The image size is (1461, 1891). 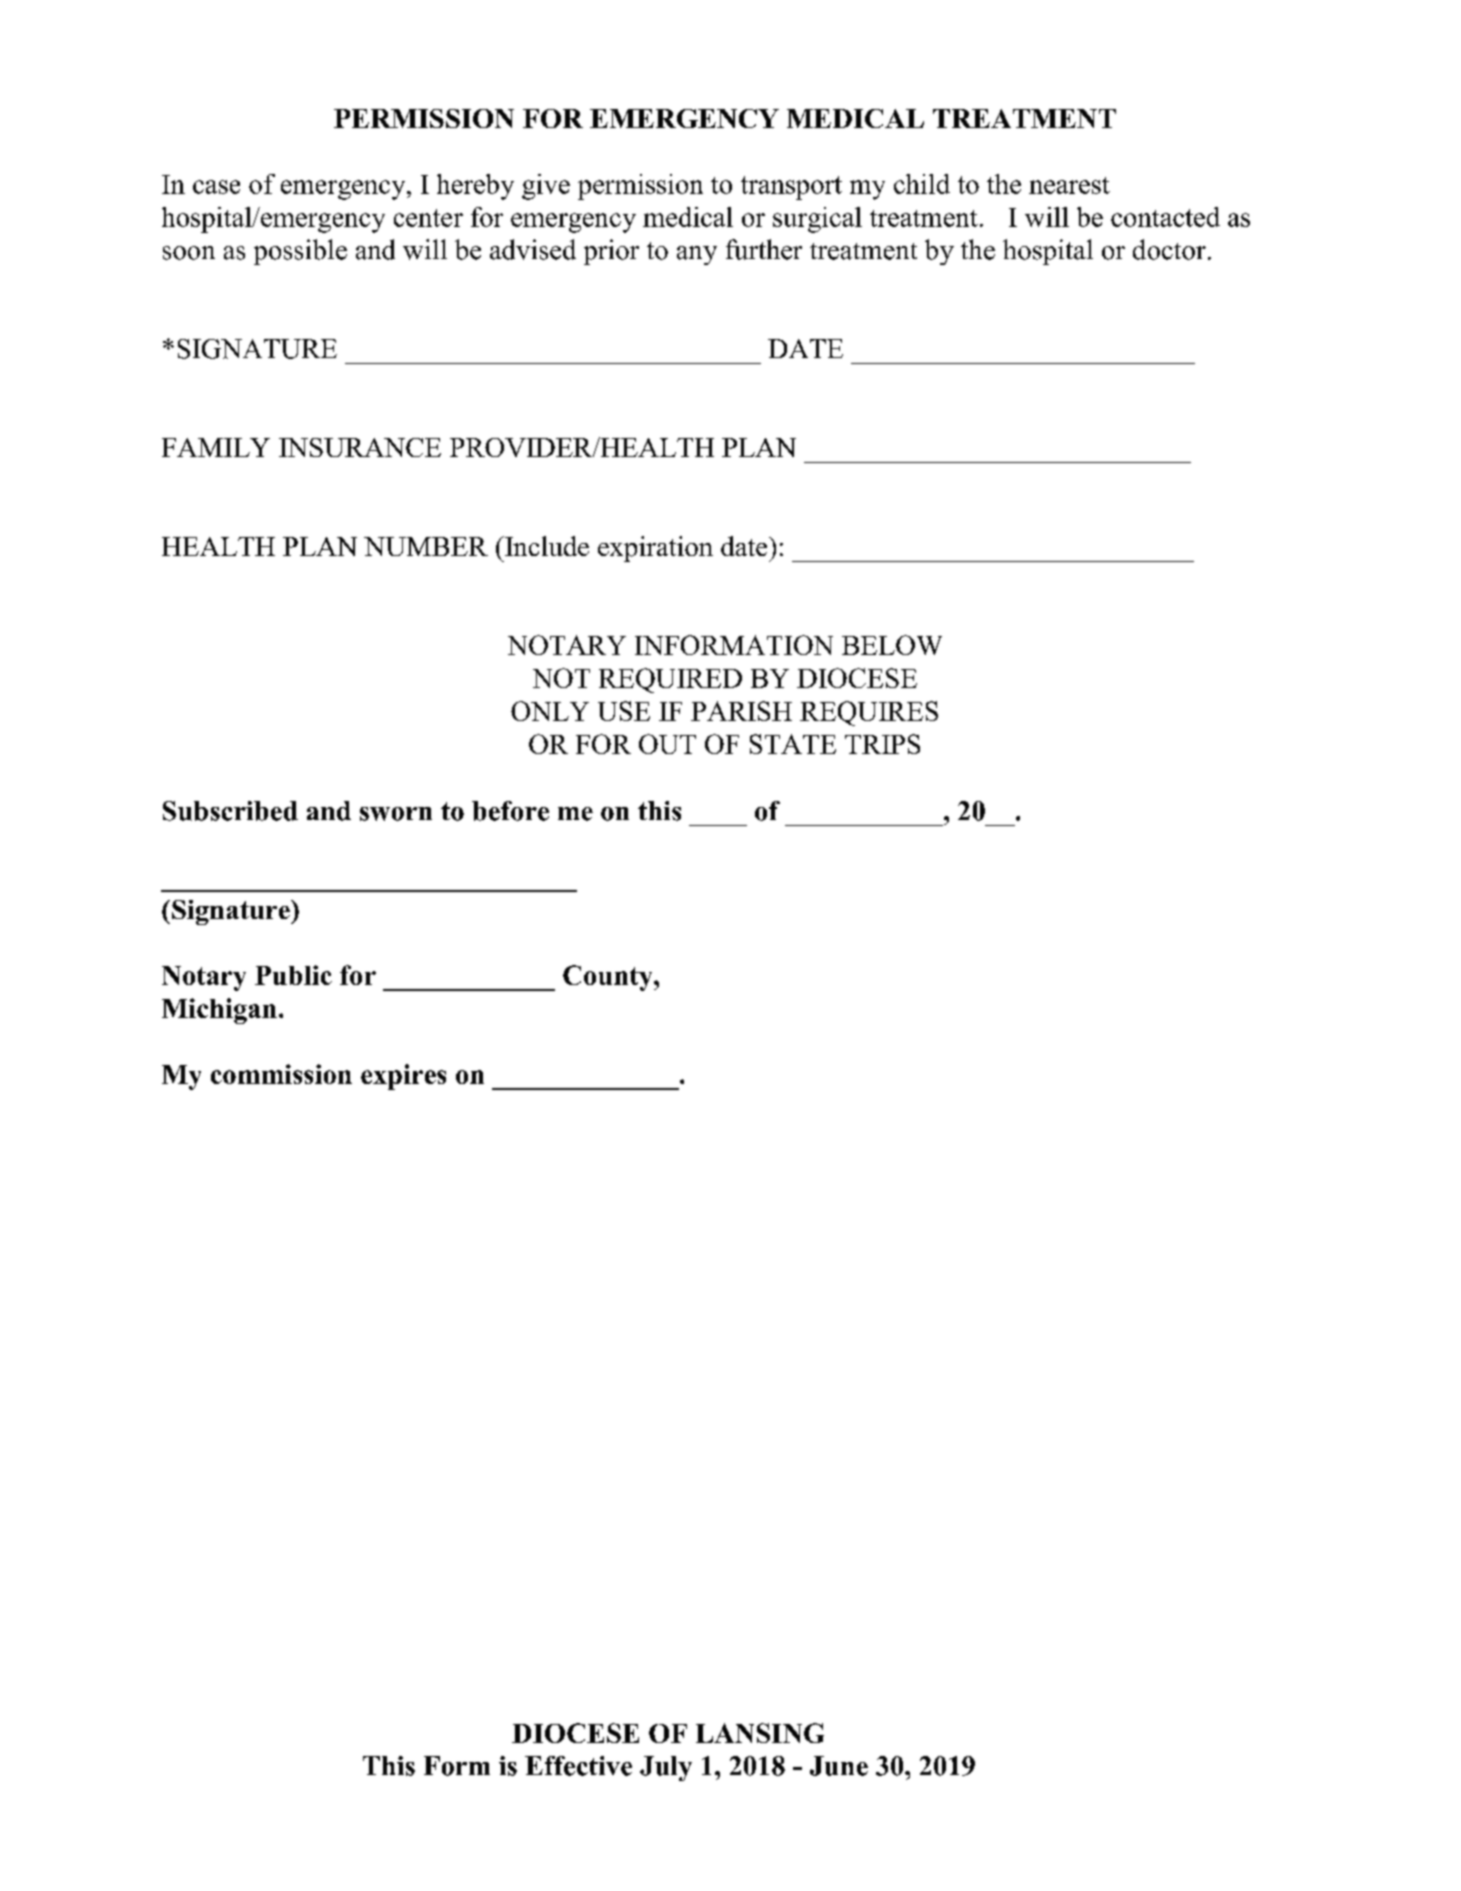 What do you see at coordinates (882, 744) in the image?
I see `TRIPS` at bounding box center [882, 744].
